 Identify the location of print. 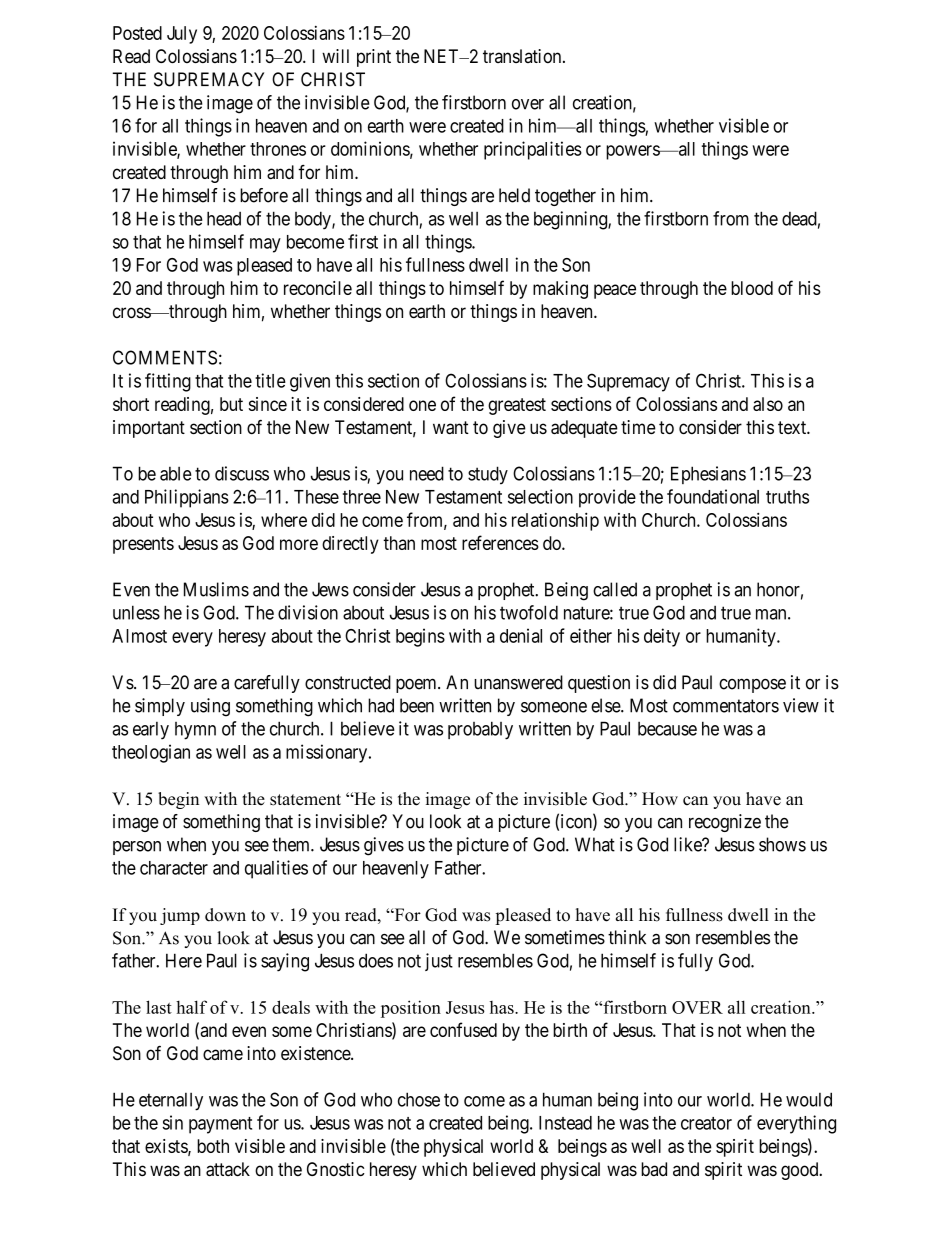
(374, 58).
